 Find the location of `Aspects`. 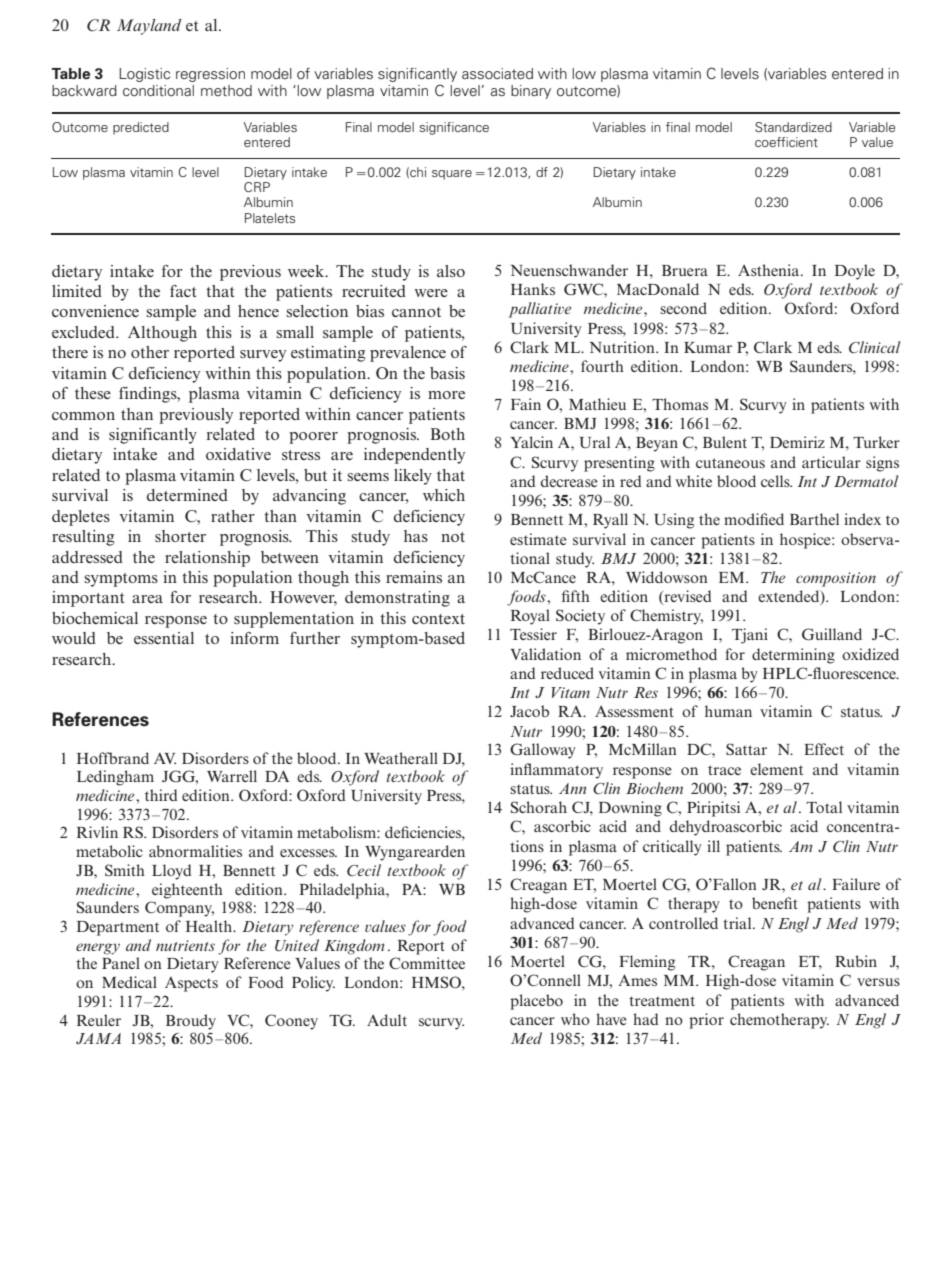

Aspects is located at coordinates (191, 984).
